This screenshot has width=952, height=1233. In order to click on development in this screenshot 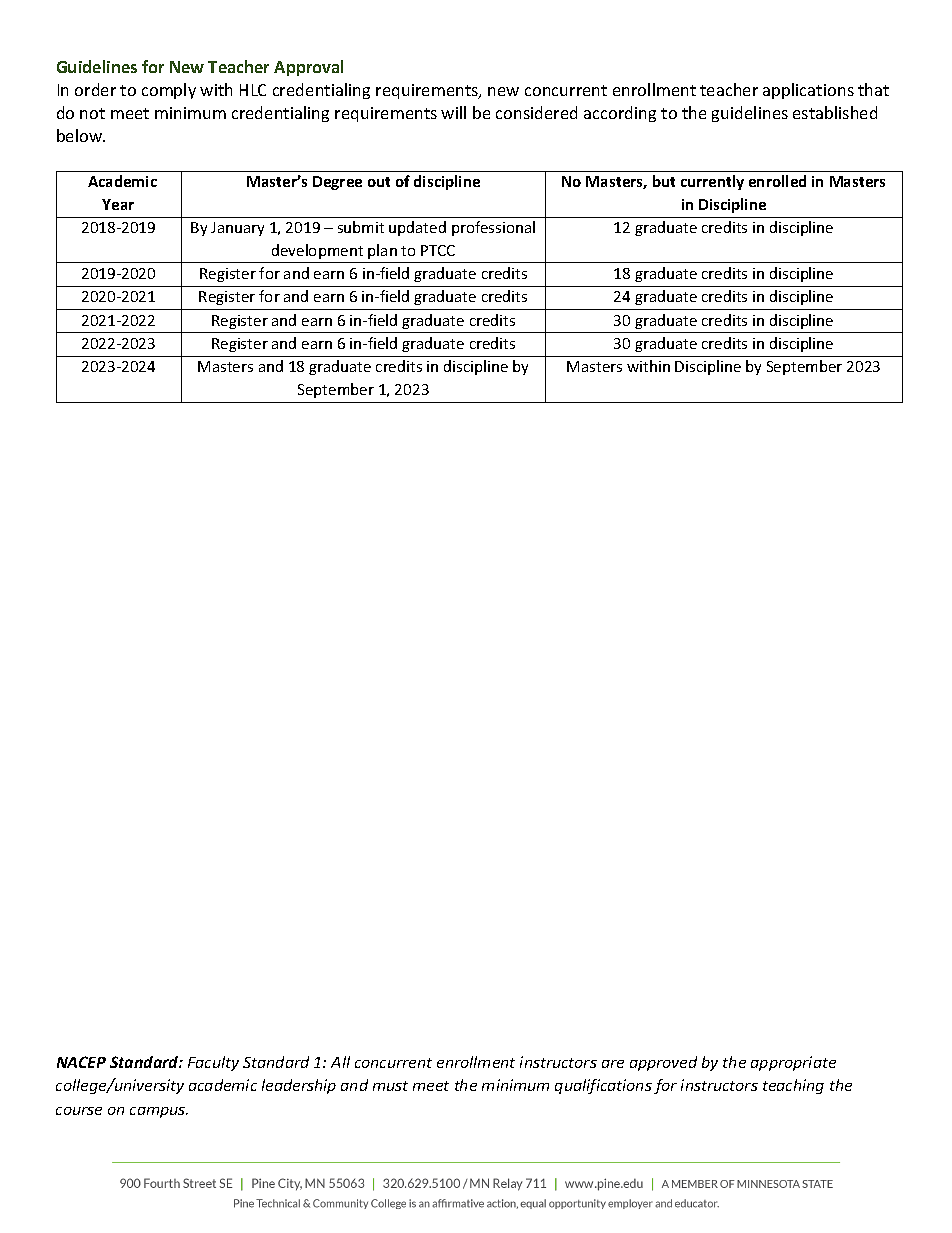, I will do `click(317, 251)`.
